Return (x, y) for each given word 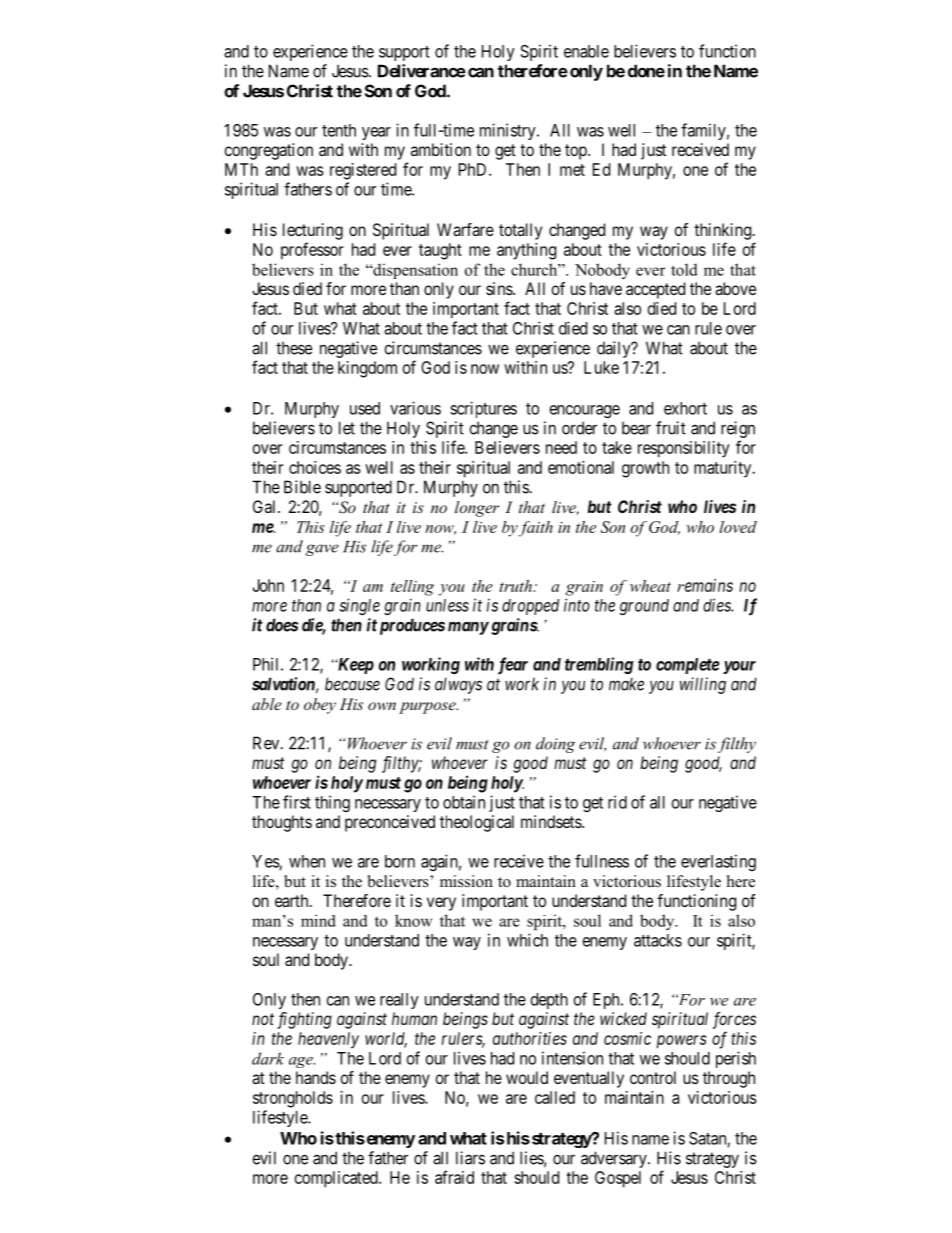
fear (513, 666)
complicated (337, 1179)
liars (470, 1158)
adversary (615, 1159)
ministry (509, 131)
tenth (339, 130)
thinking (724, 231)
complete (688, 666)
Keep (354, 666)
